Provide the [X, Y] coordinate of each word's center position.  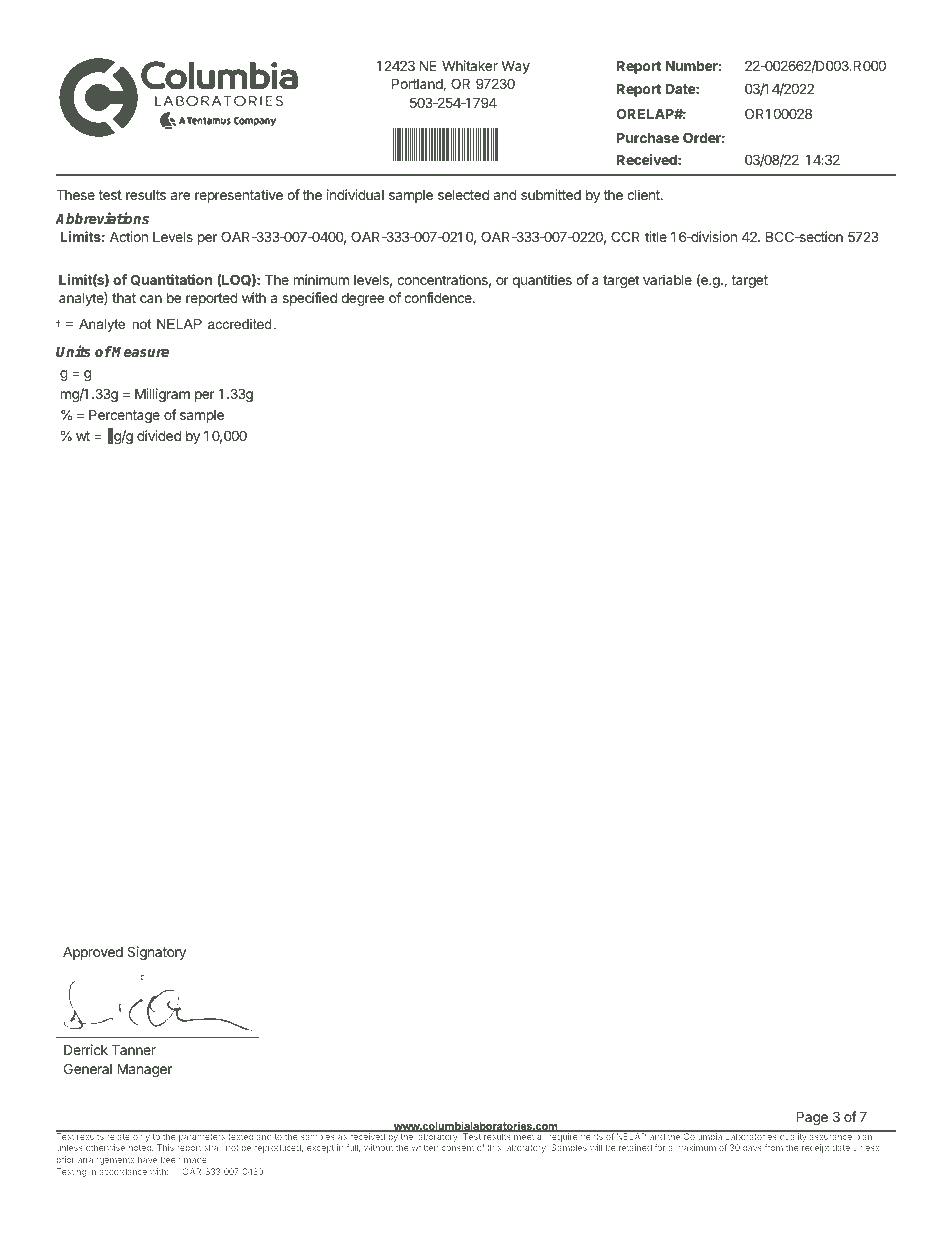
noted [141, 1147]
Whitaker [470, 65]
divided [159, 435]
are [180, 196]
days [752, 1148]
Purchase [648, 137]
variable [667, 279]
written [425, 1147]
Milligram [162, 395]
